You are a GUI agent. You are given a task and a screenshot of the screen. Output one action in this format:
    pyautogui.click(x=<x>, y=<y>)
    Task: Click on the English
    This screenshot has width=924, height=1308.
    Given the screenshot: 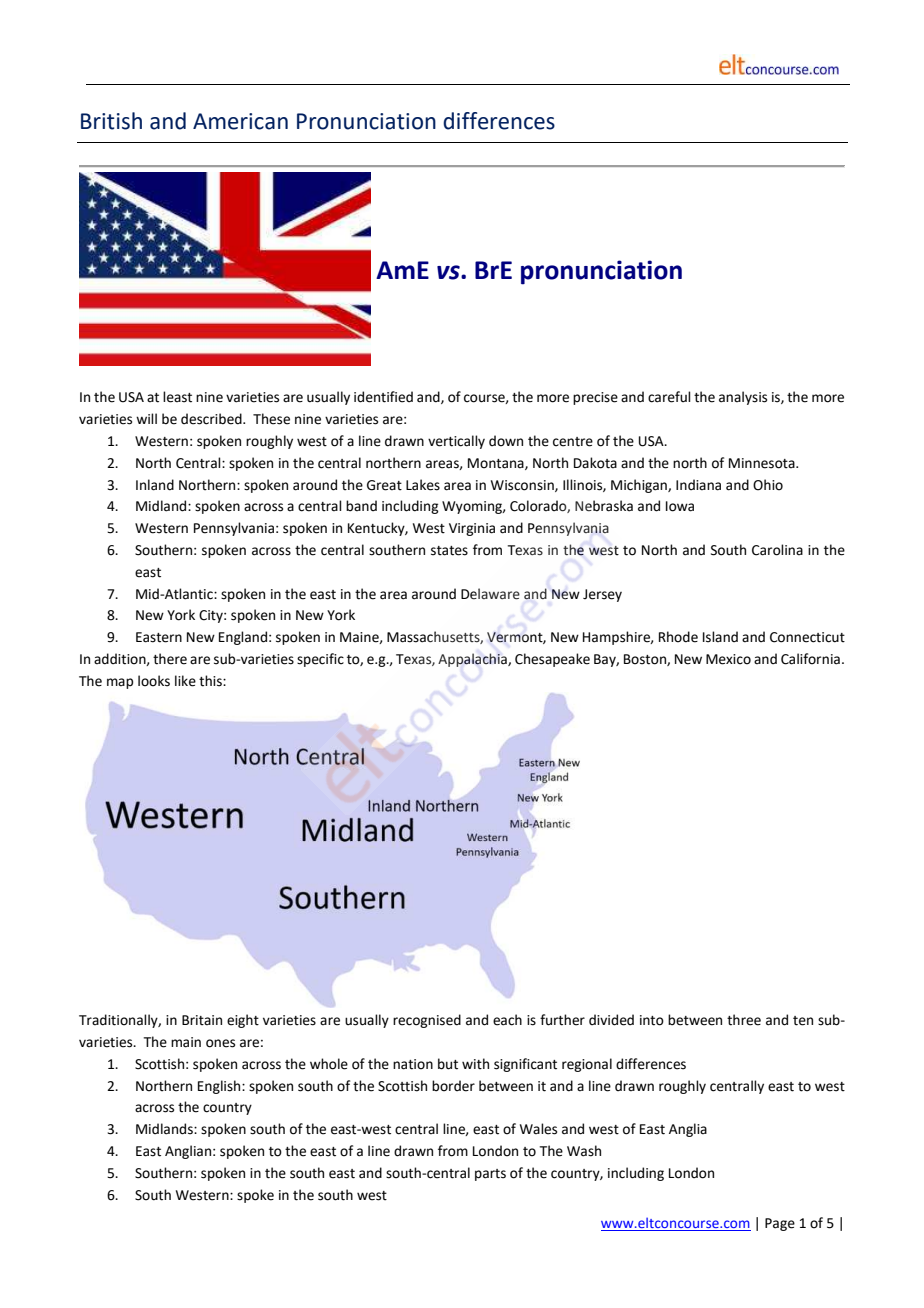 What is the action you would take?
    pyautogui.click(x=220, y=1087)
